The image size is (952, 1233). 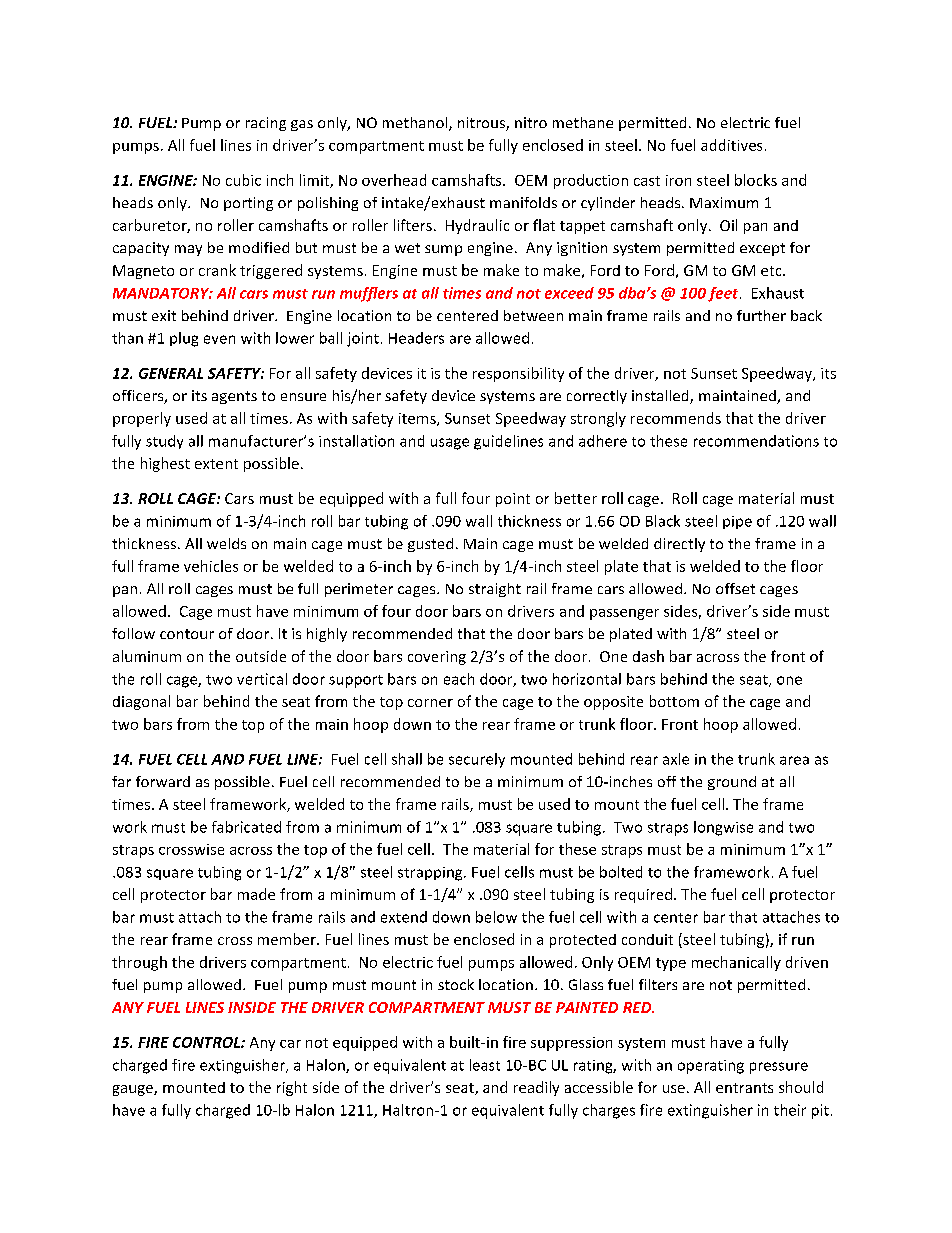 What do you see at coordinates (394, 180) in the screenshot?
I see `overhead` at bounding box center [394, 180].
